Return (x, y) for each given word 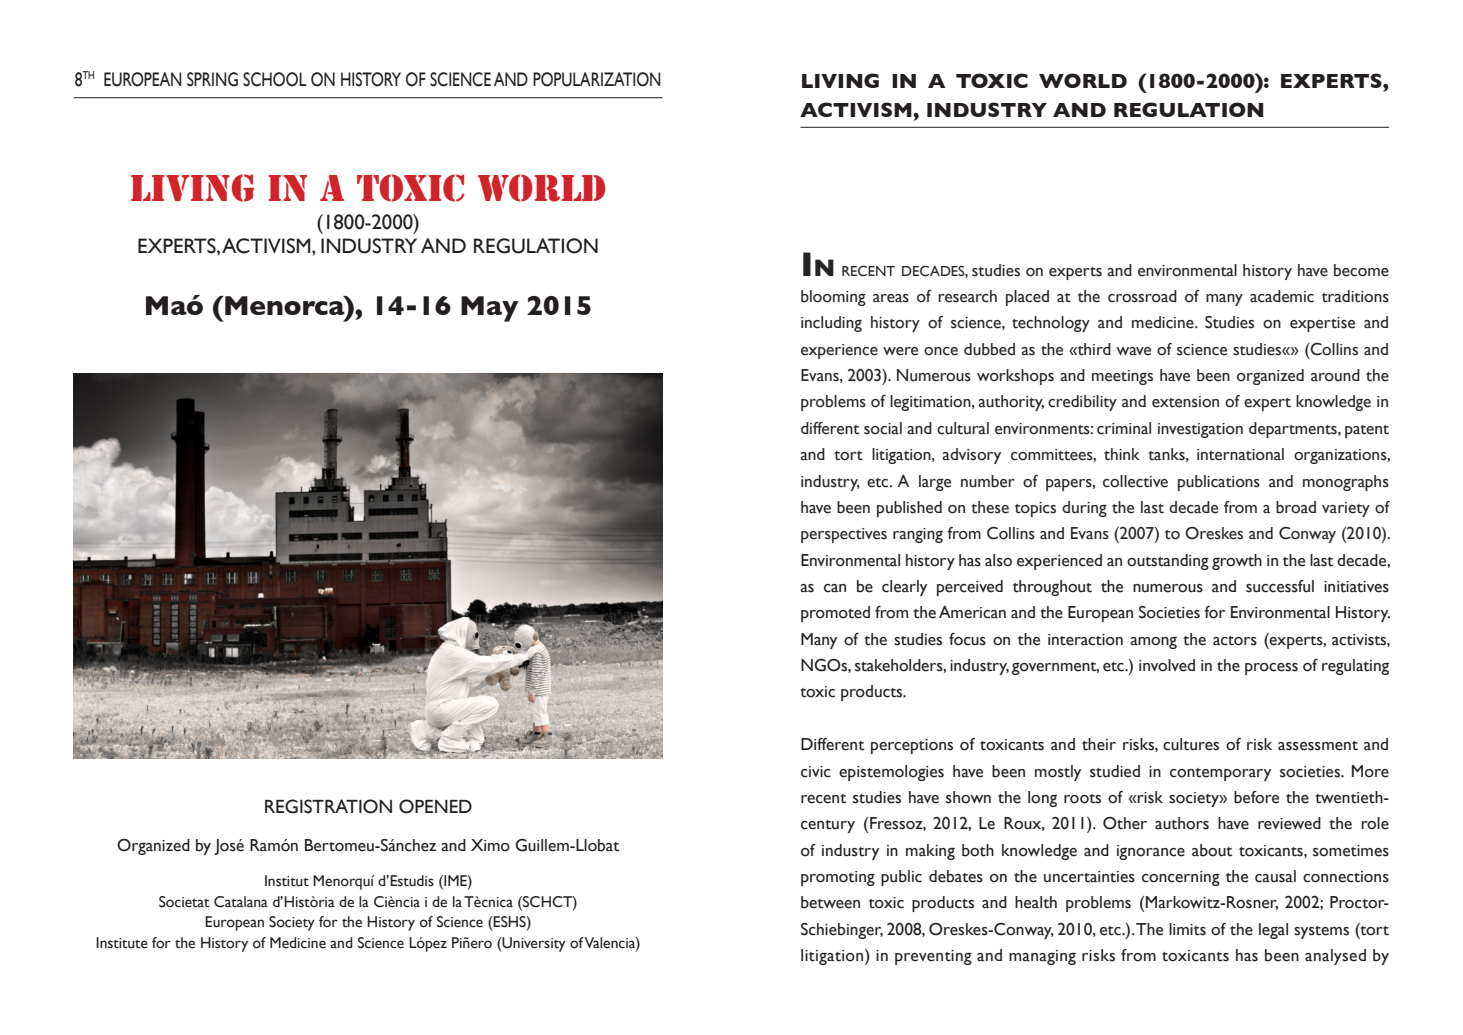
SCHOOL (275, 79)
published (909, 509)
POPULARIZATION (597, 79)
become (1361, 270)
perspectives (844, 535)
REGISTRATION (328, 806)
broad (1296, 507)
